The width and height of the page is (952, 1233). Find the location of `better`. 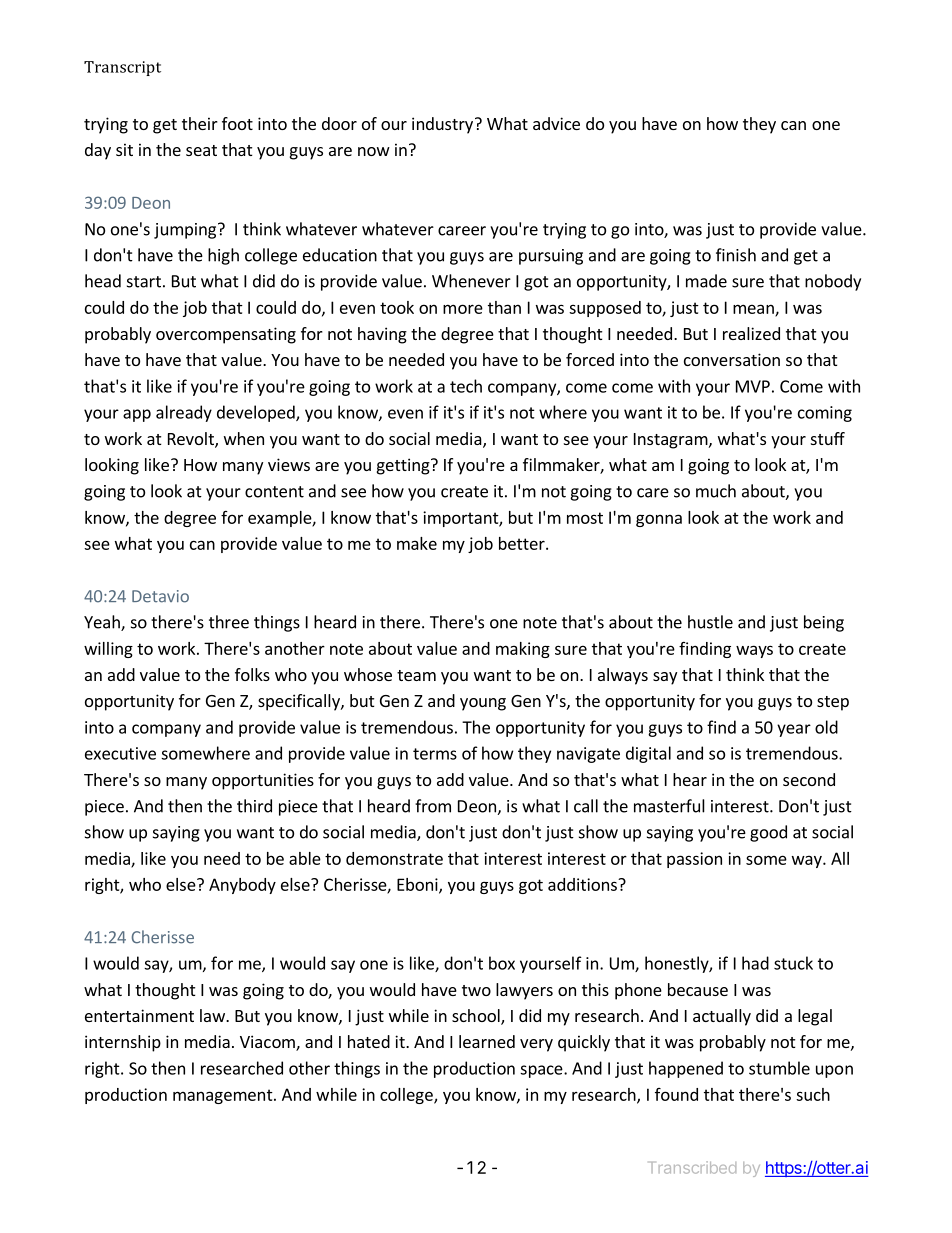

better is located at coordinates (523, 543).
